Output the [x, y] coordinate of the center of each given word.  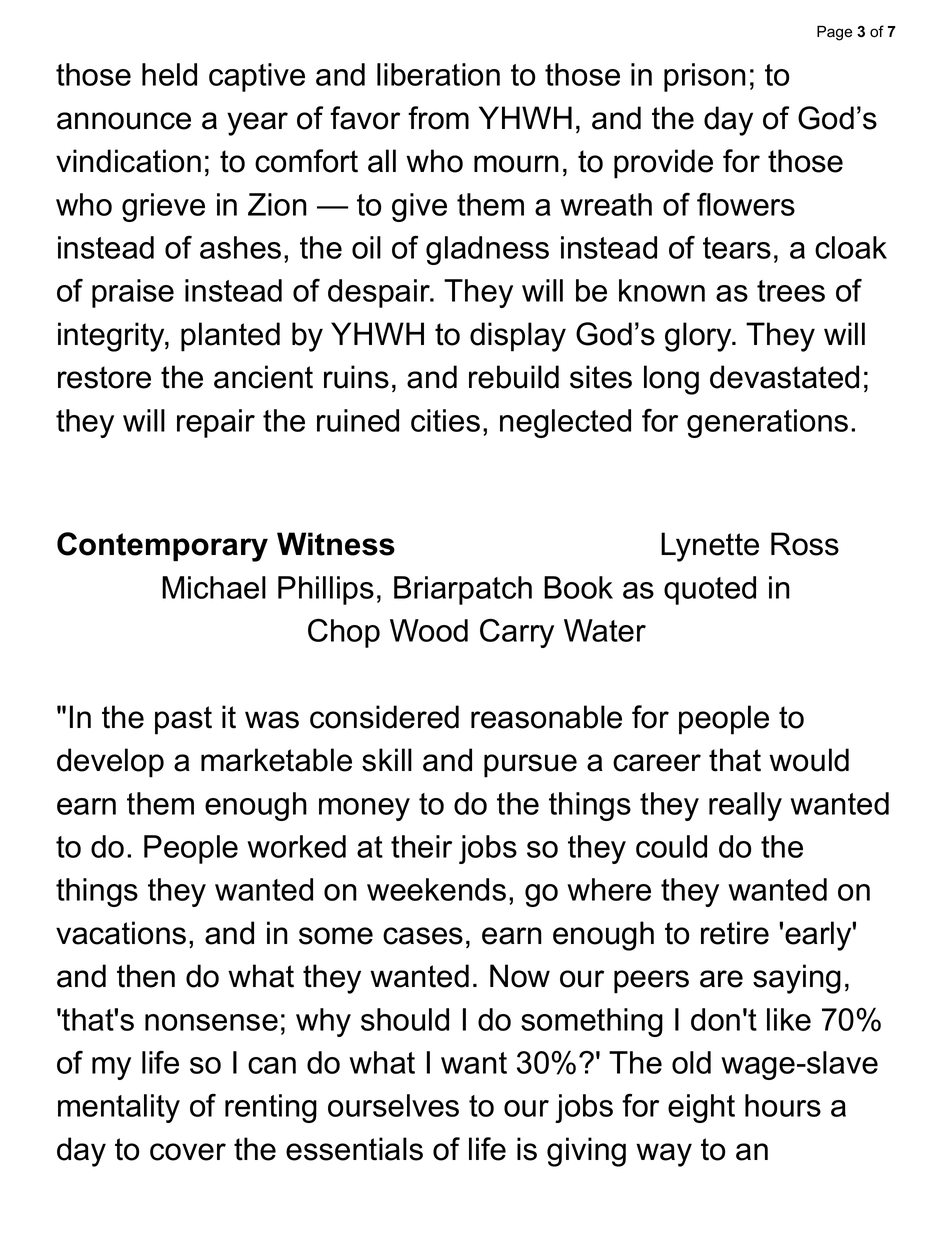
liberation [438, 74]
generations [767, 423]
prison [705, 77]
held [169, 74]
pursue [530, 766]
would [809, 760]
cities [445, 420]
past [183, 720]
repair [216, 423]
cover [188, 1152]
